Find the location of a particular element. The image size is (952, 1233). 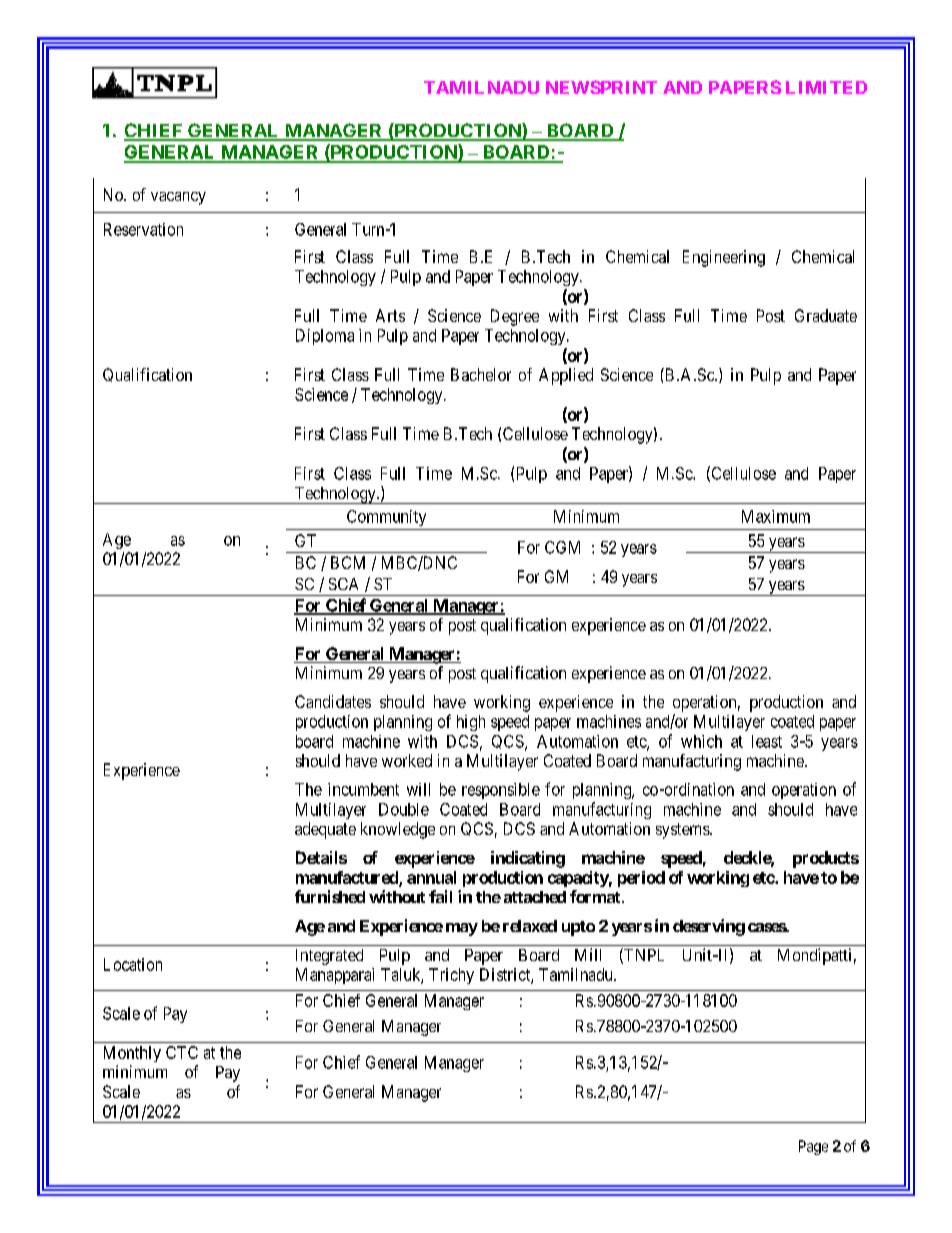

LIMITED is located at coordinates (826, 87).
